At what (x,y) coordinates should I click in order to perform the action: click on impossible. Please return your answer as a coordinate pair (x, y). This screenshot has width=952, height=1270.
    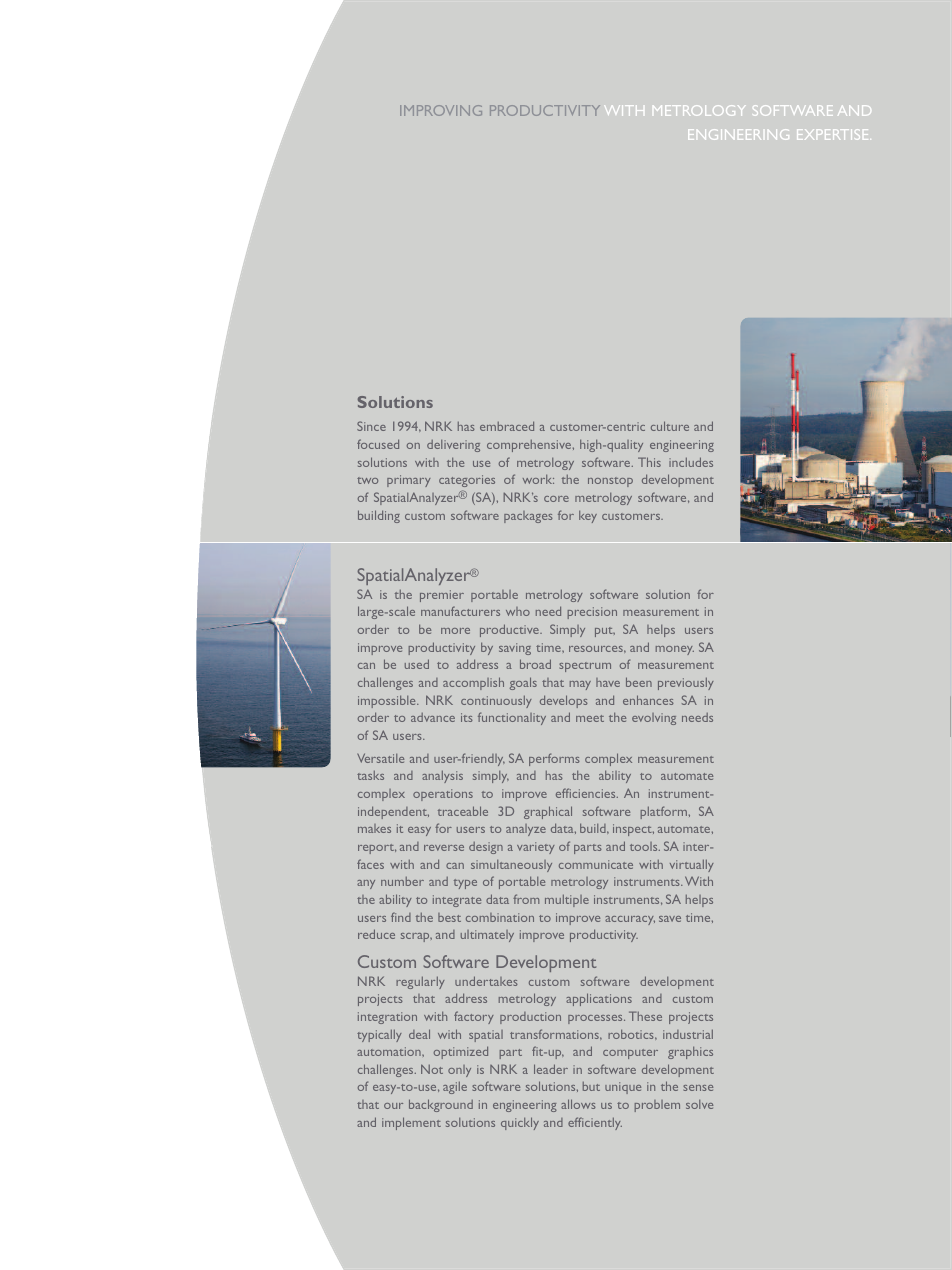
    Looking at the image, I should click on (388, 701).
